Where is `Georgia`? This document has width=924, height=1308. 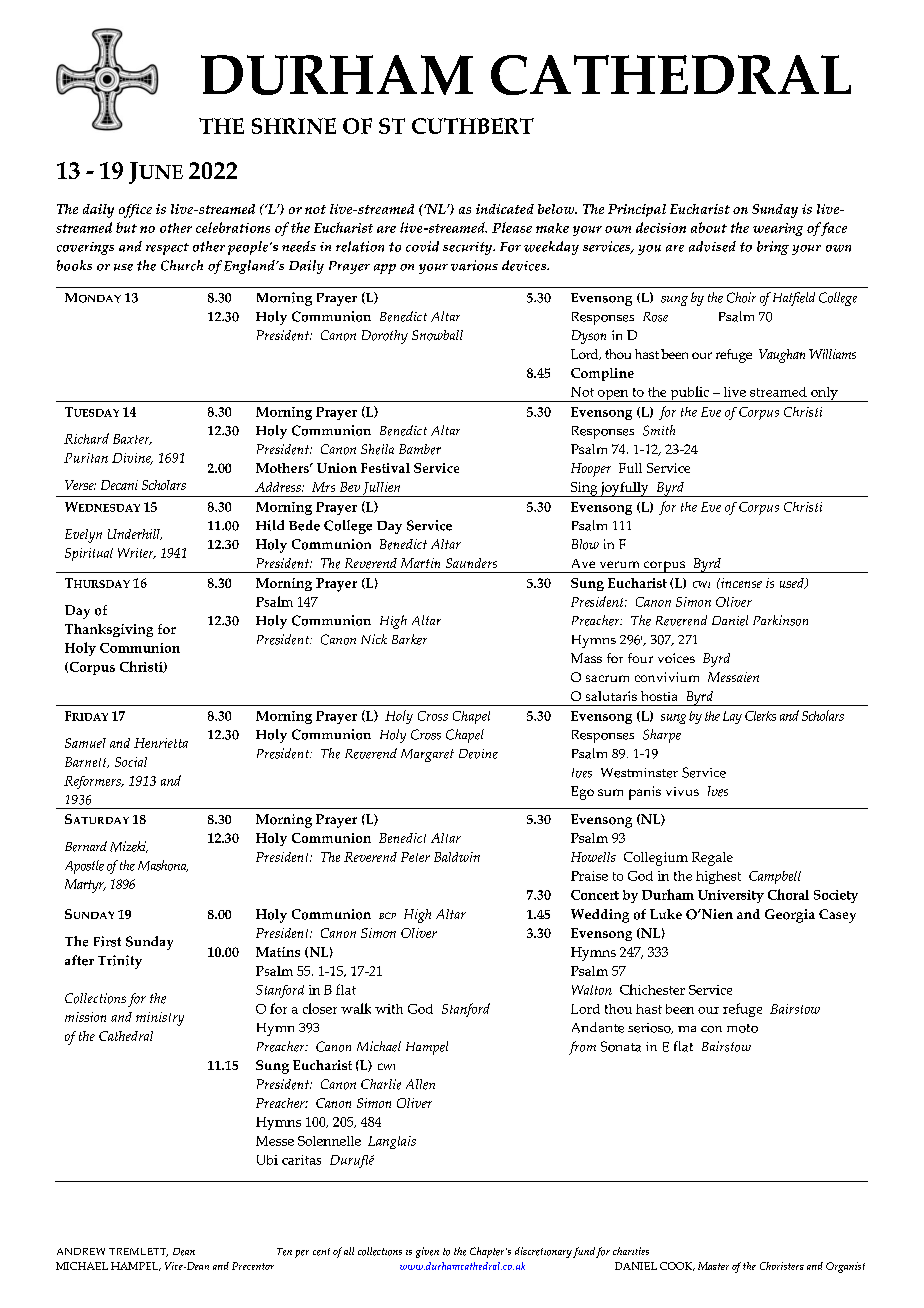
Georgia is located at coordinates (790, 916).
